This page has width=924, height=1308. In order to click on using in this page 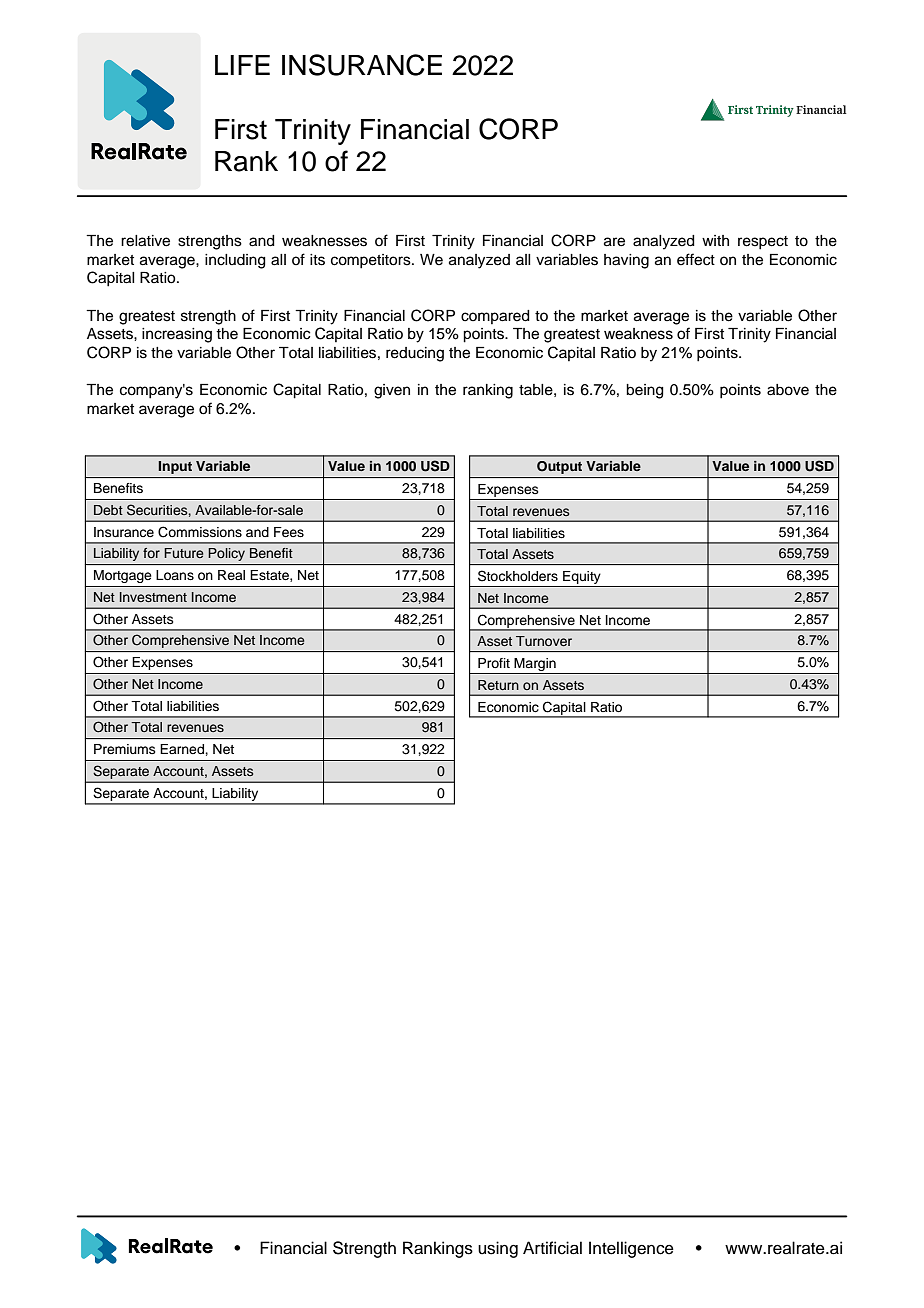, I will do `click(498, 1249)`.
